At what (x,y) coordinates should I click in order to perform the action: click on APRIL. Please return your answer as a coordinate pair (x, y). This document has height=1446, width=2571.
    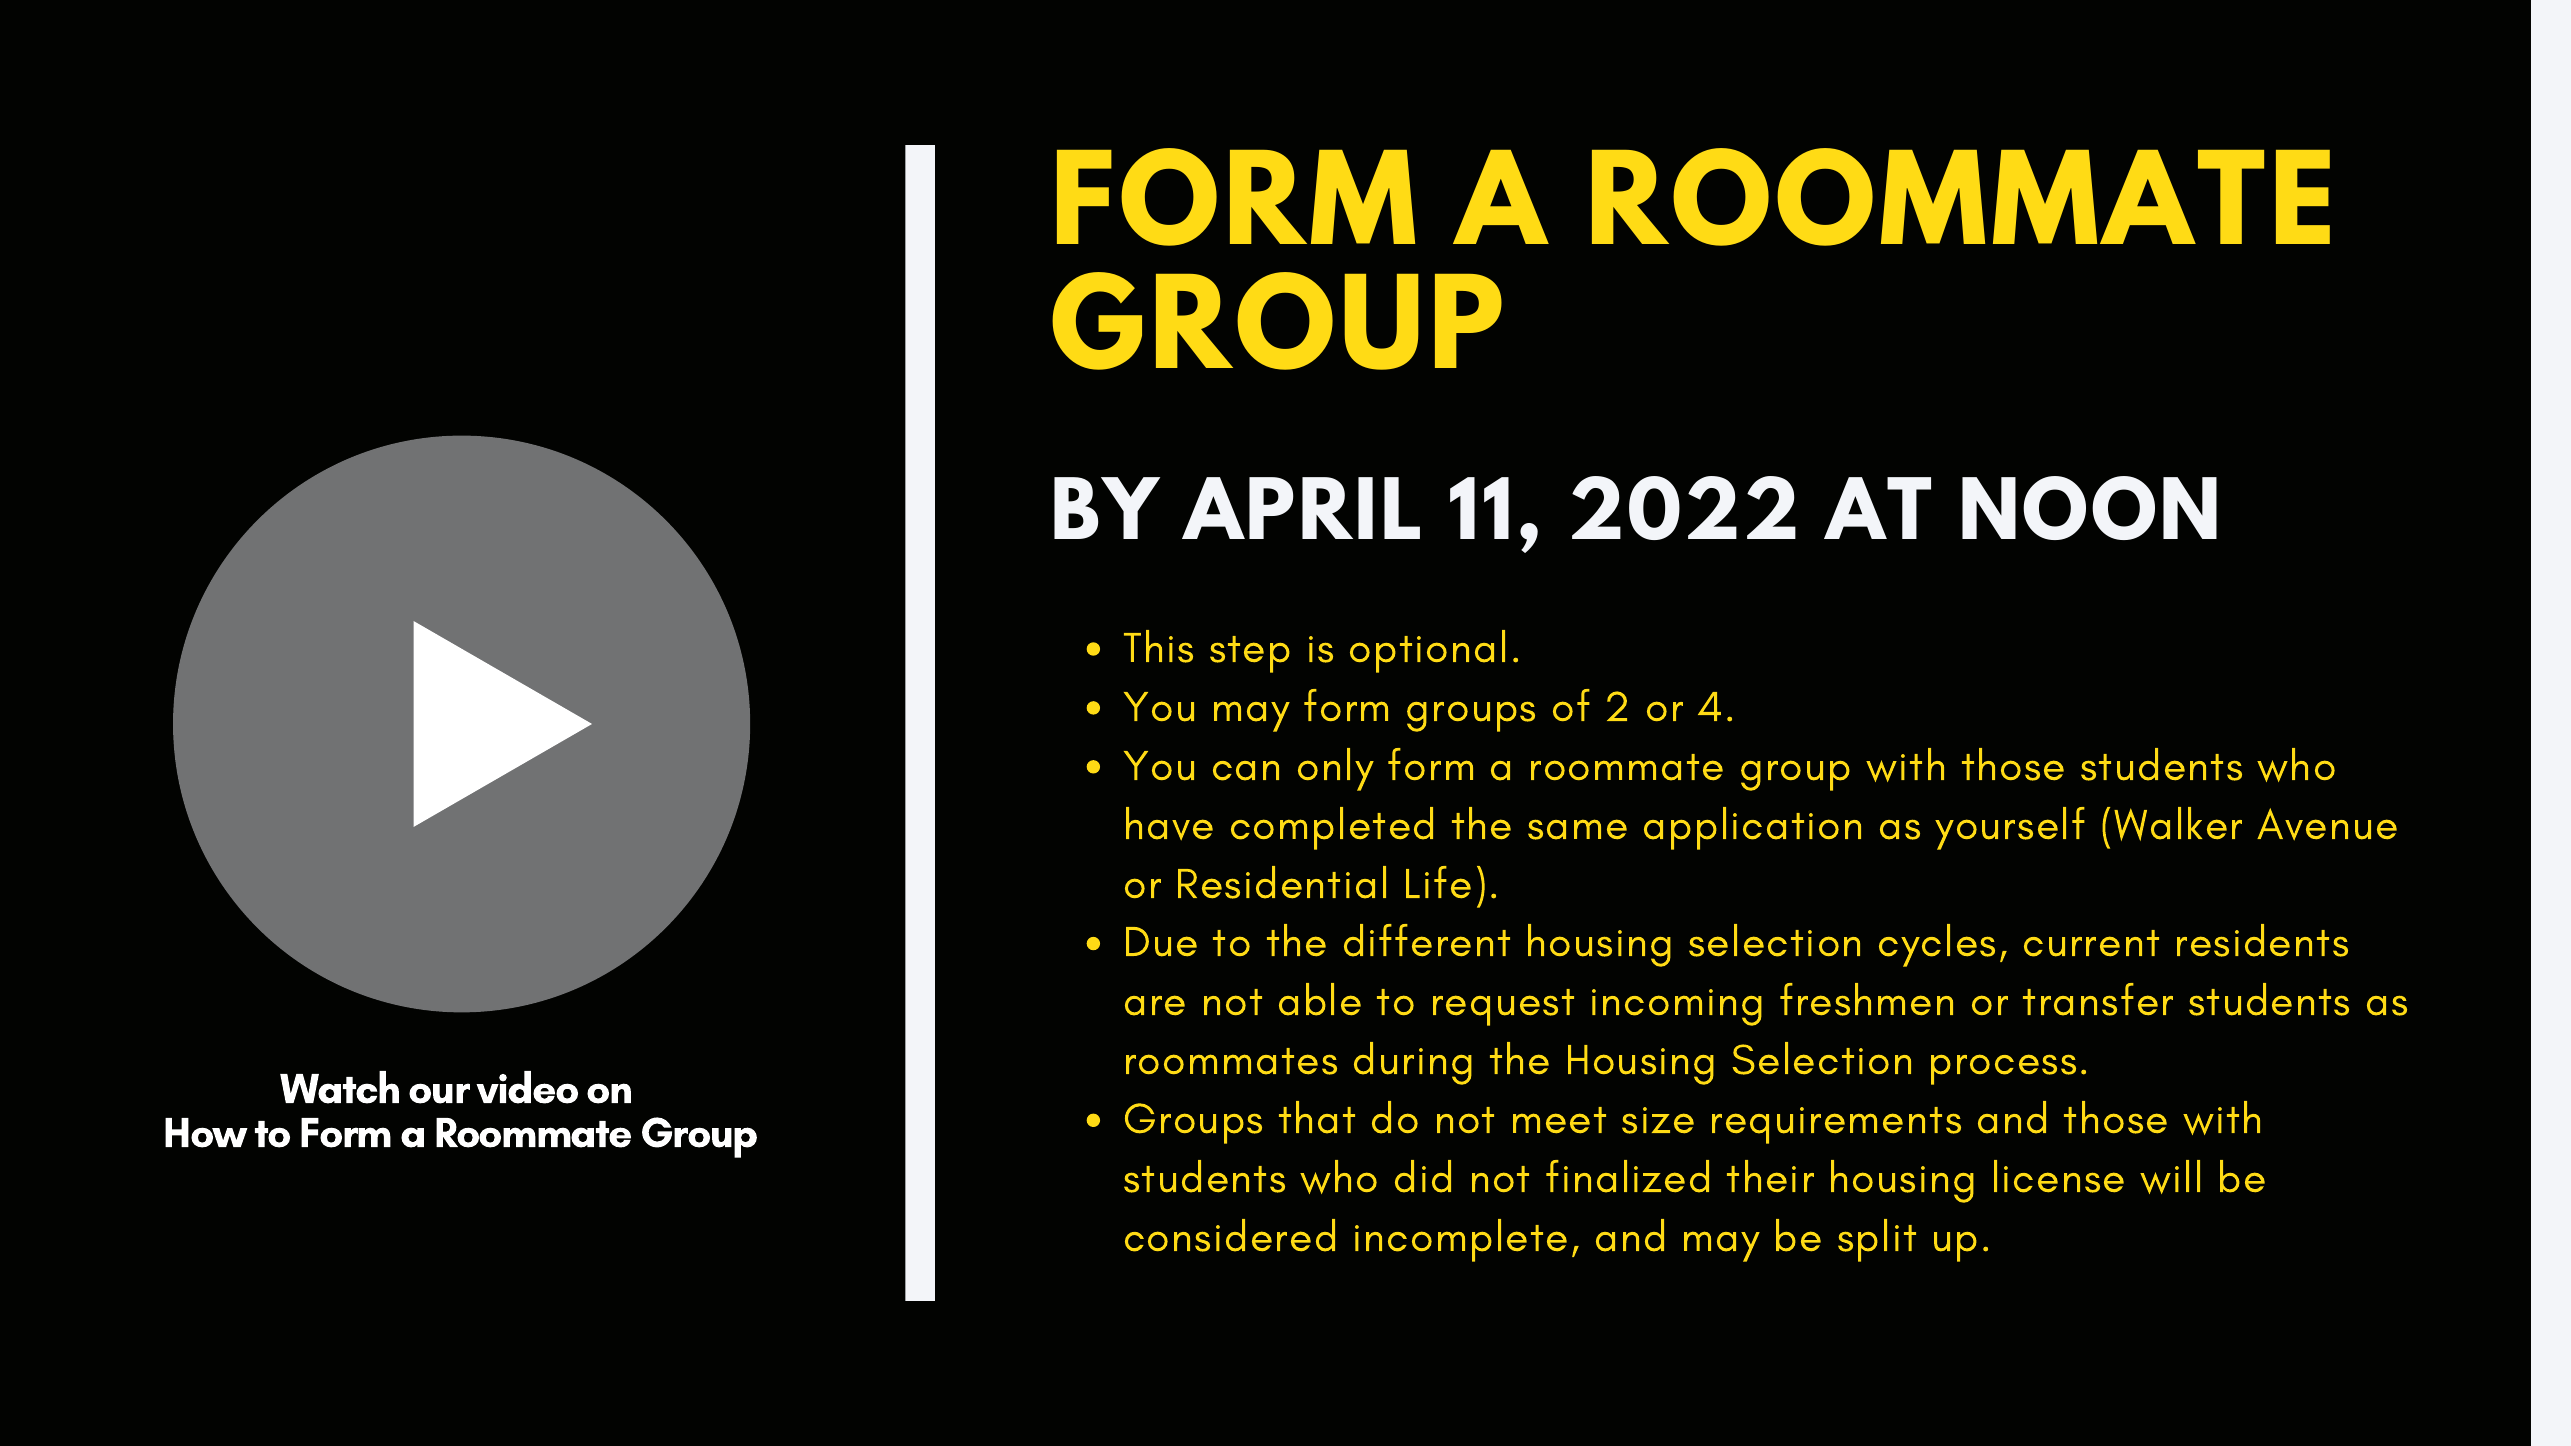
    Looking at the image, I should click on (1301, 508).
